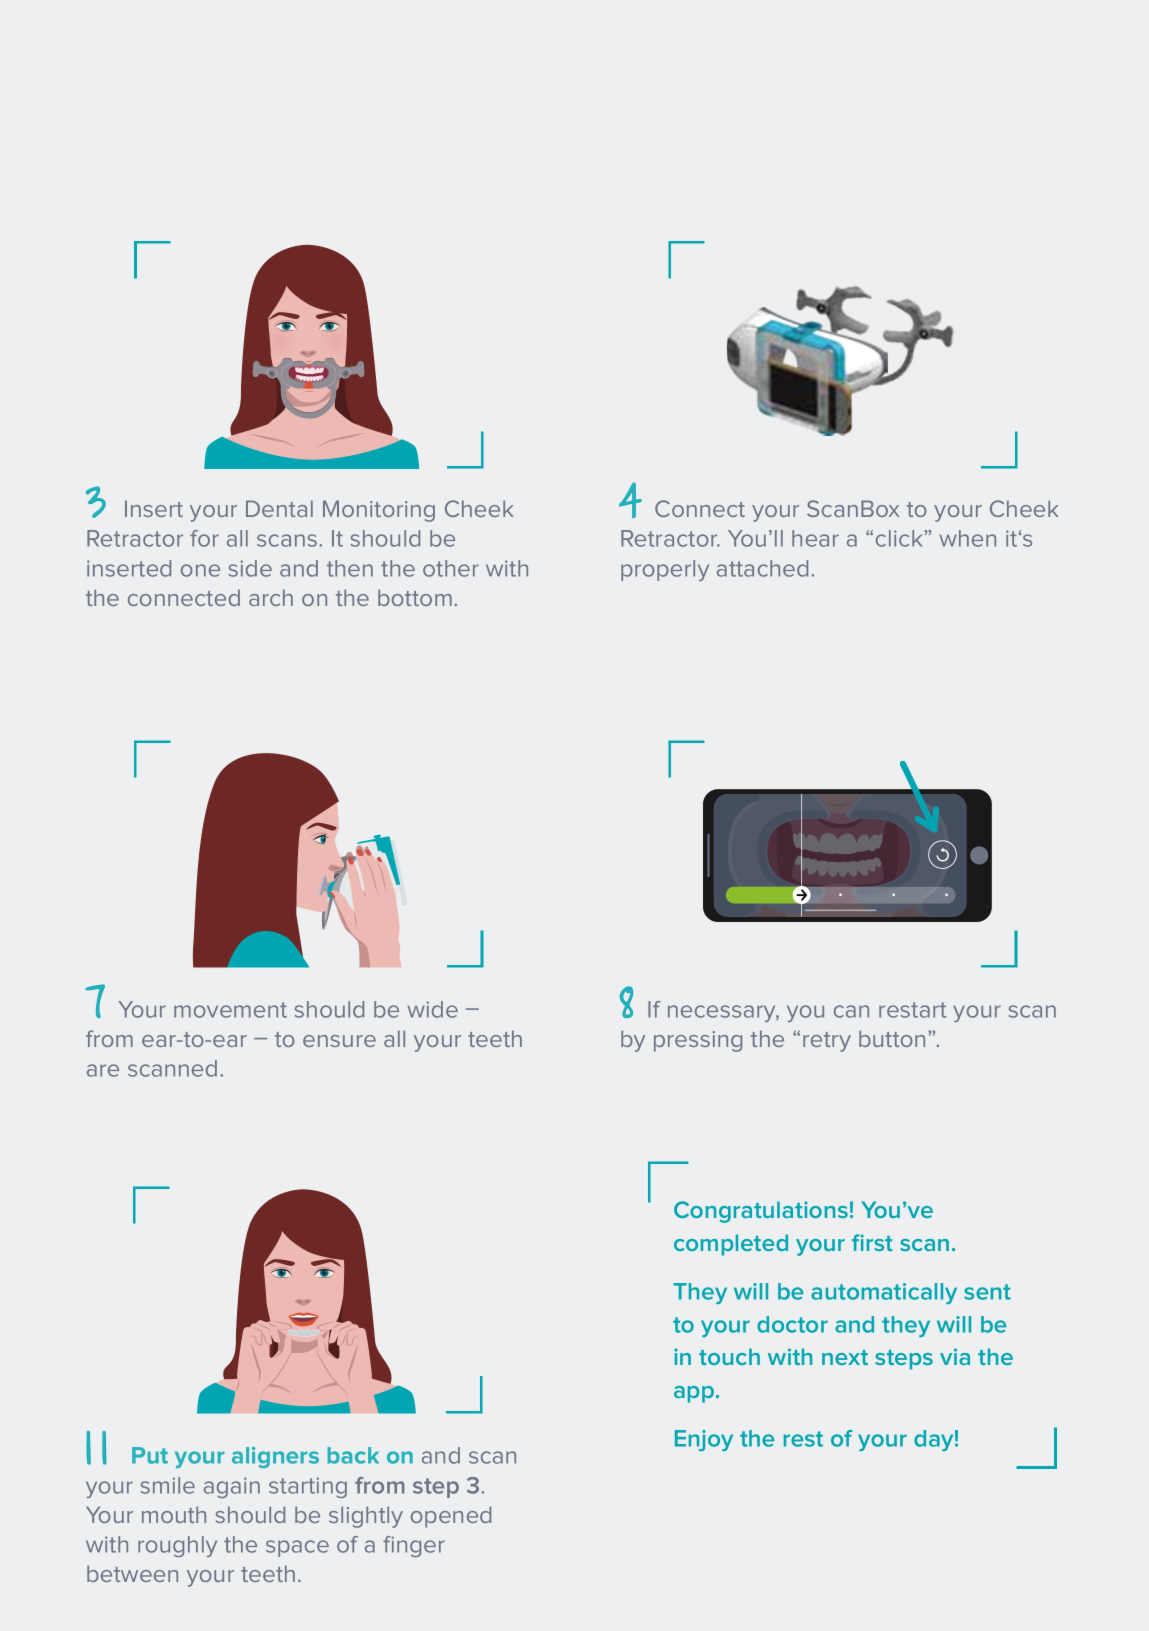 This image has height=1631, width=1149. What do you see at coordinates (204, 538) in the image?
I see `for` at bounding box center [204, 538].
